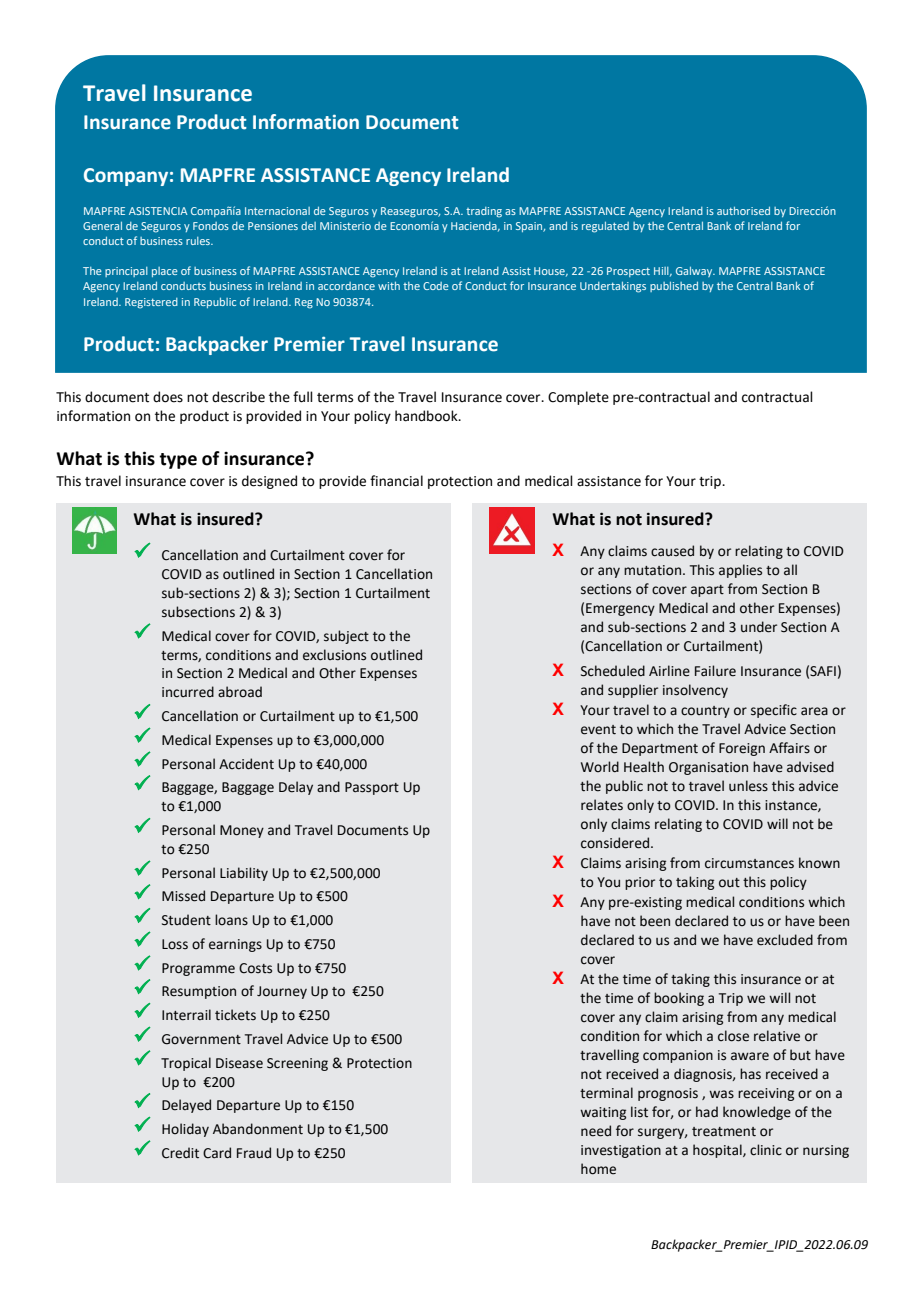 The image size is (924, 1308). What do you see at coordinates (242, 831) in the screenshot?
I see `Money` at bounding box center [242, 831].
